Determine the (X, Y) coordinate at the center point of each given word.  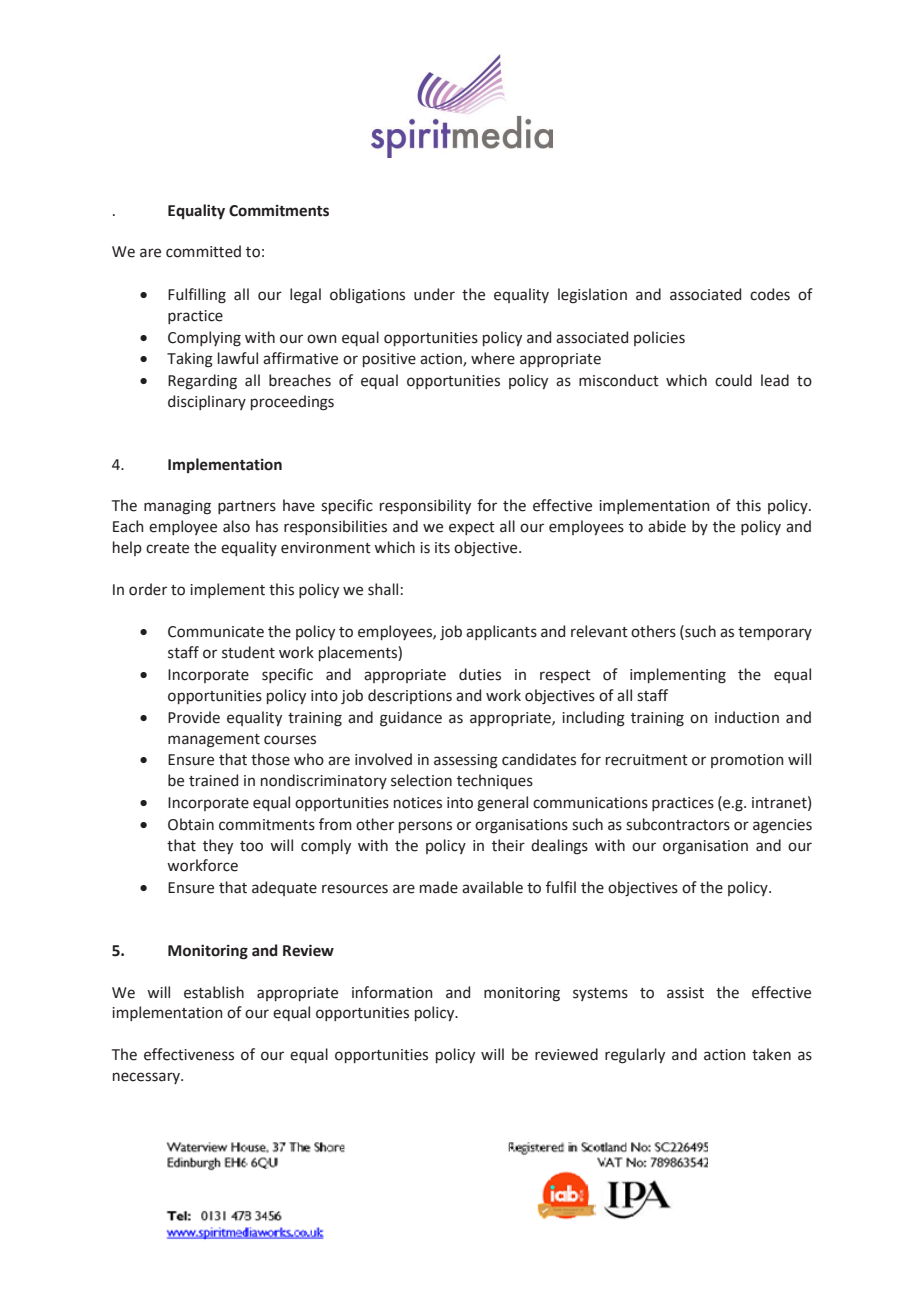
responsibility (425, 506)
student (248, 652)
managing (177, 507)
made (439, 887)
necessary (147, 1078)
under (434, 294)
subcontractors (678, 824)
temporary (775, 633)
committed (203, 251)
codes (770, 294)
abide (667, 526)
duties (480, 674)
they (218, 846)
